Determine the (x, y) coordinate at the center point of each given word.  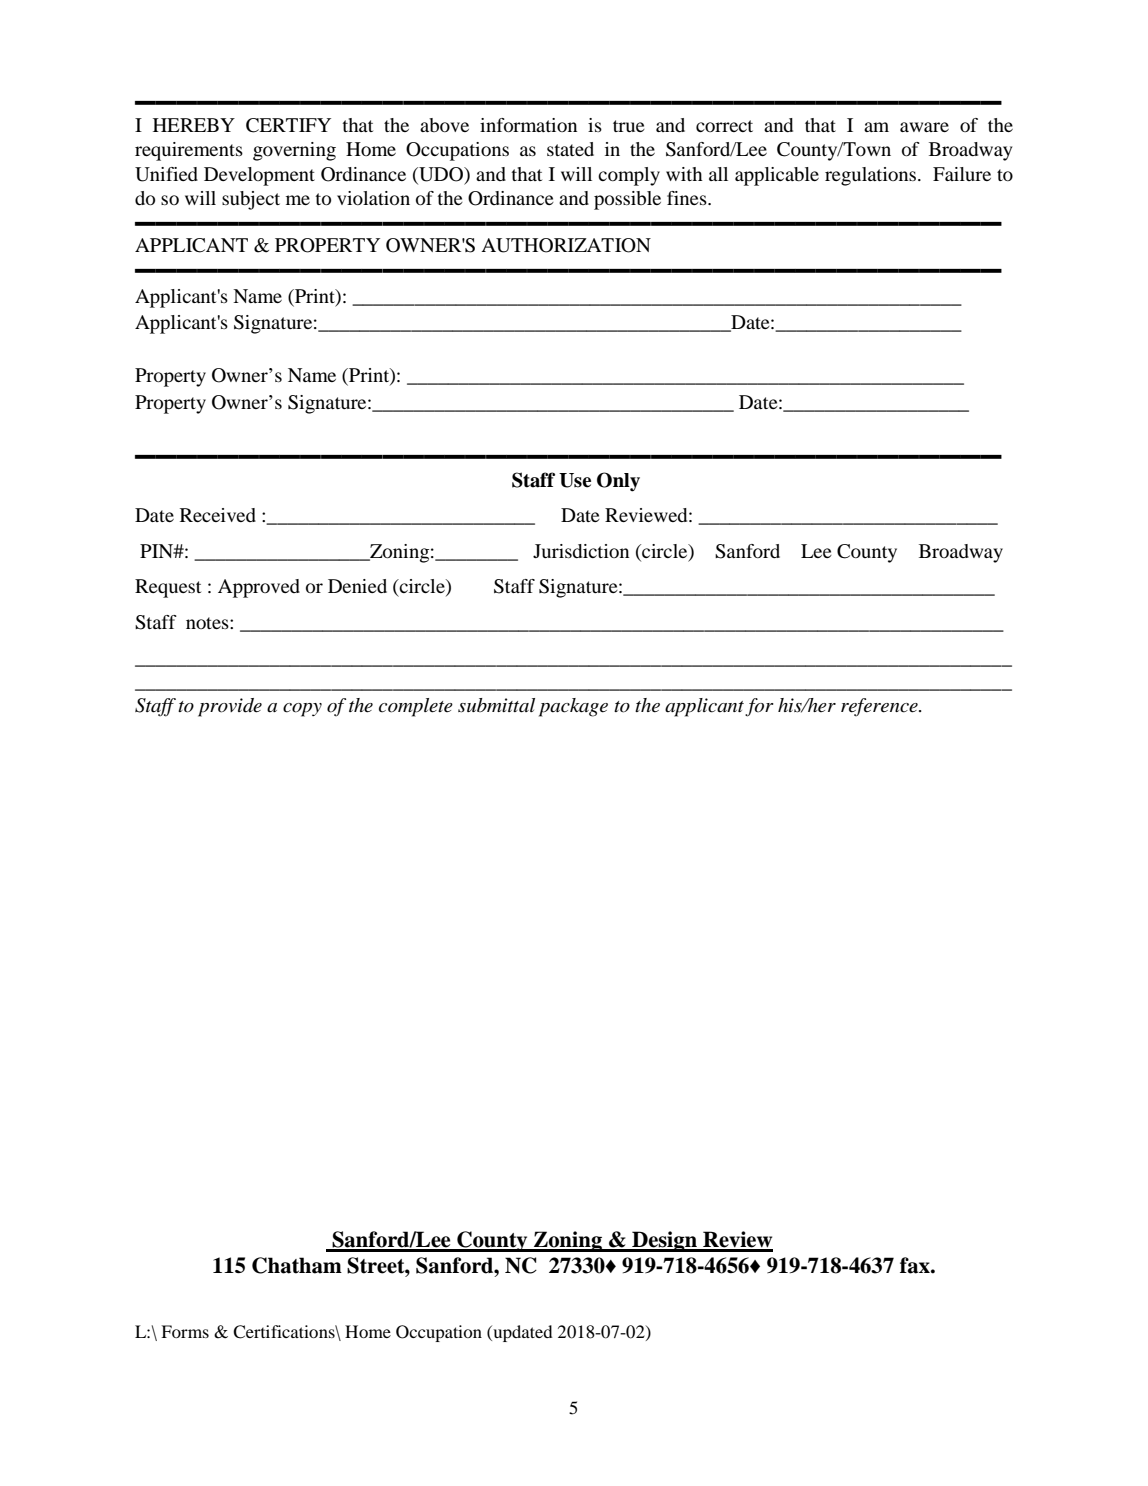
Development (259, 176)
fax (916, 1265)
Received (218, 515)
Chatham (297, 1265)
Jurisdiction (581, 551)
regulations (870, 176)
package (573, 707)
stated (570, 149)
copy (302, 710)
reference (880, 707)
